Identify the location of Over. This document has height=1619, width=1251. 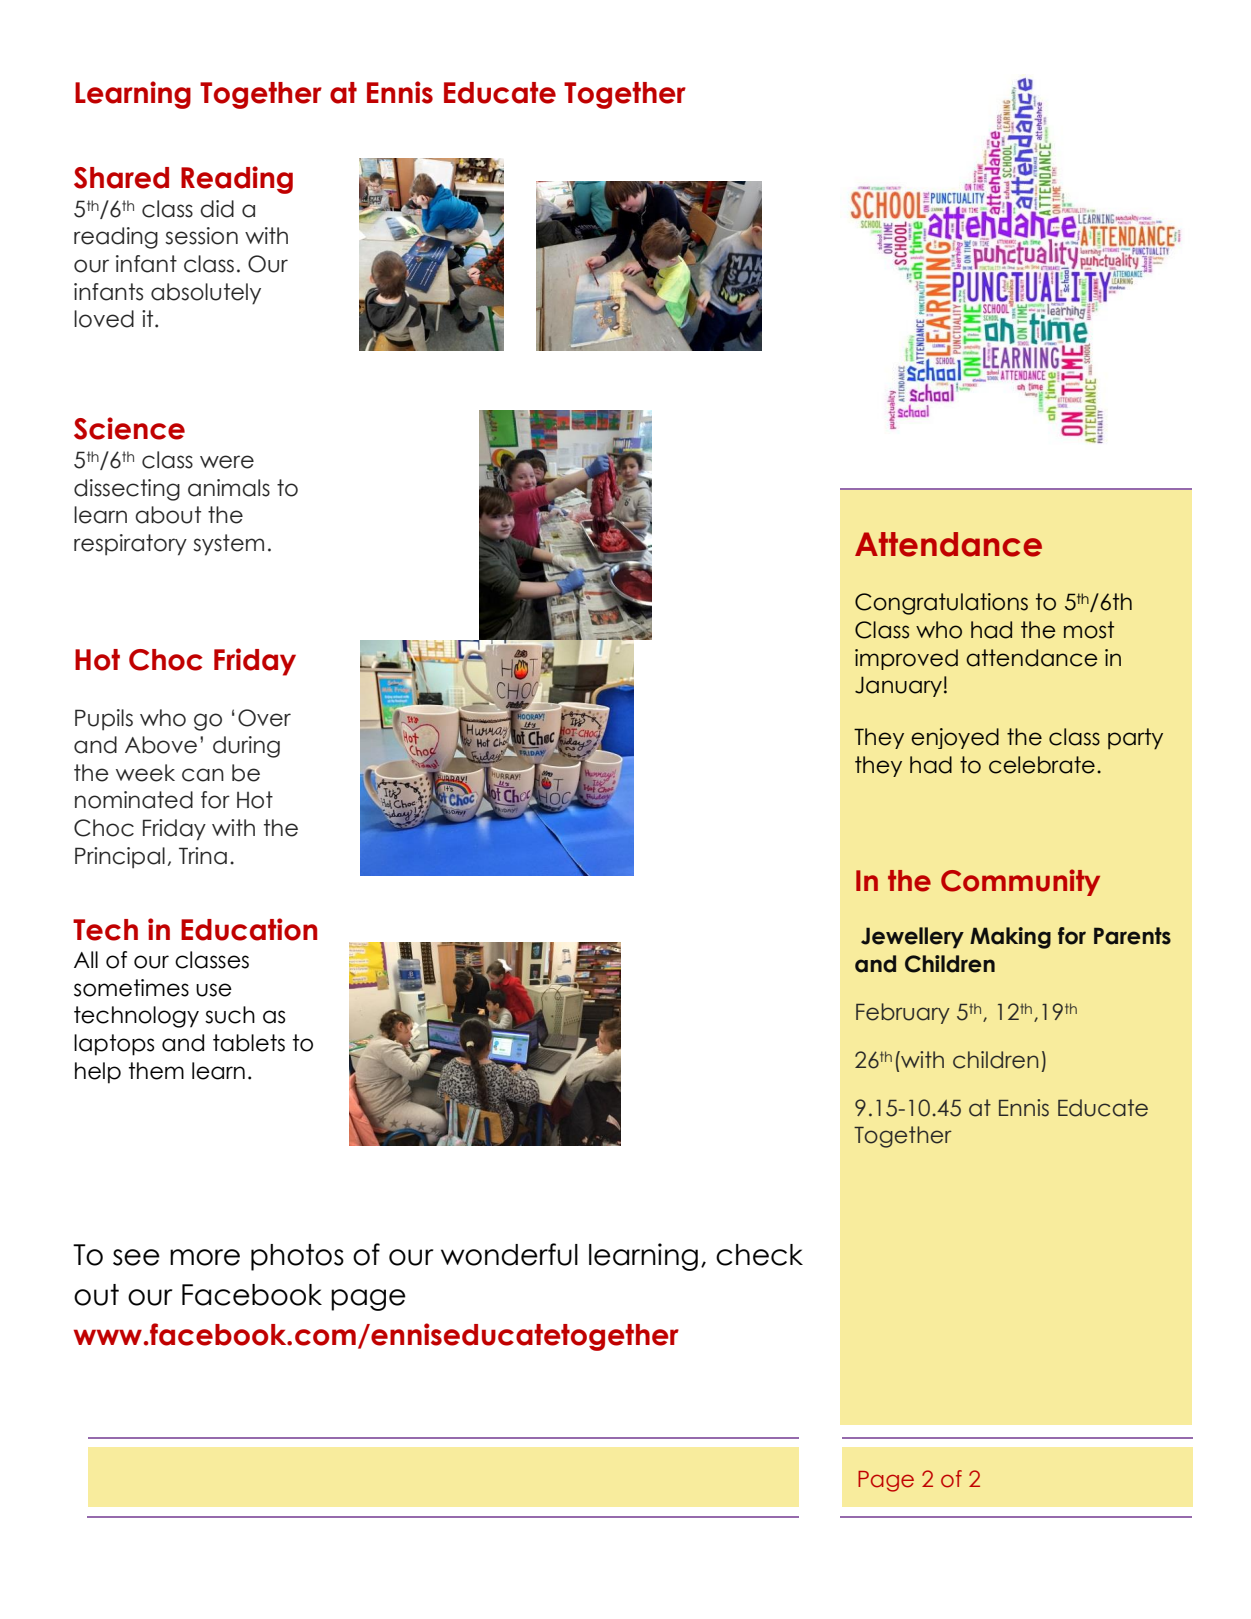
(264, 718).
